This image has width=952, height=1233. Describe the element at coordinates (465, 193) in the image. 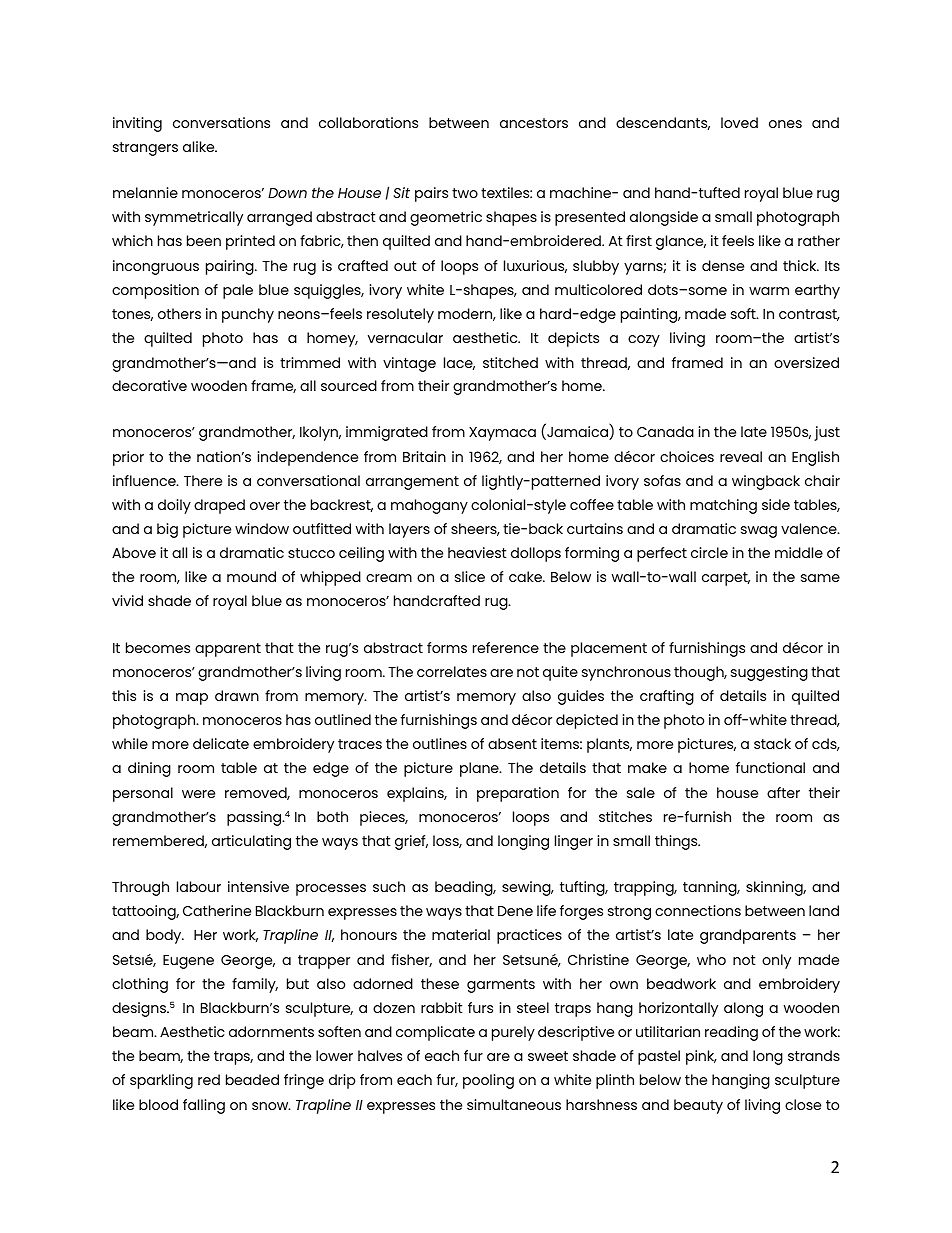

I see `two` at that location.
